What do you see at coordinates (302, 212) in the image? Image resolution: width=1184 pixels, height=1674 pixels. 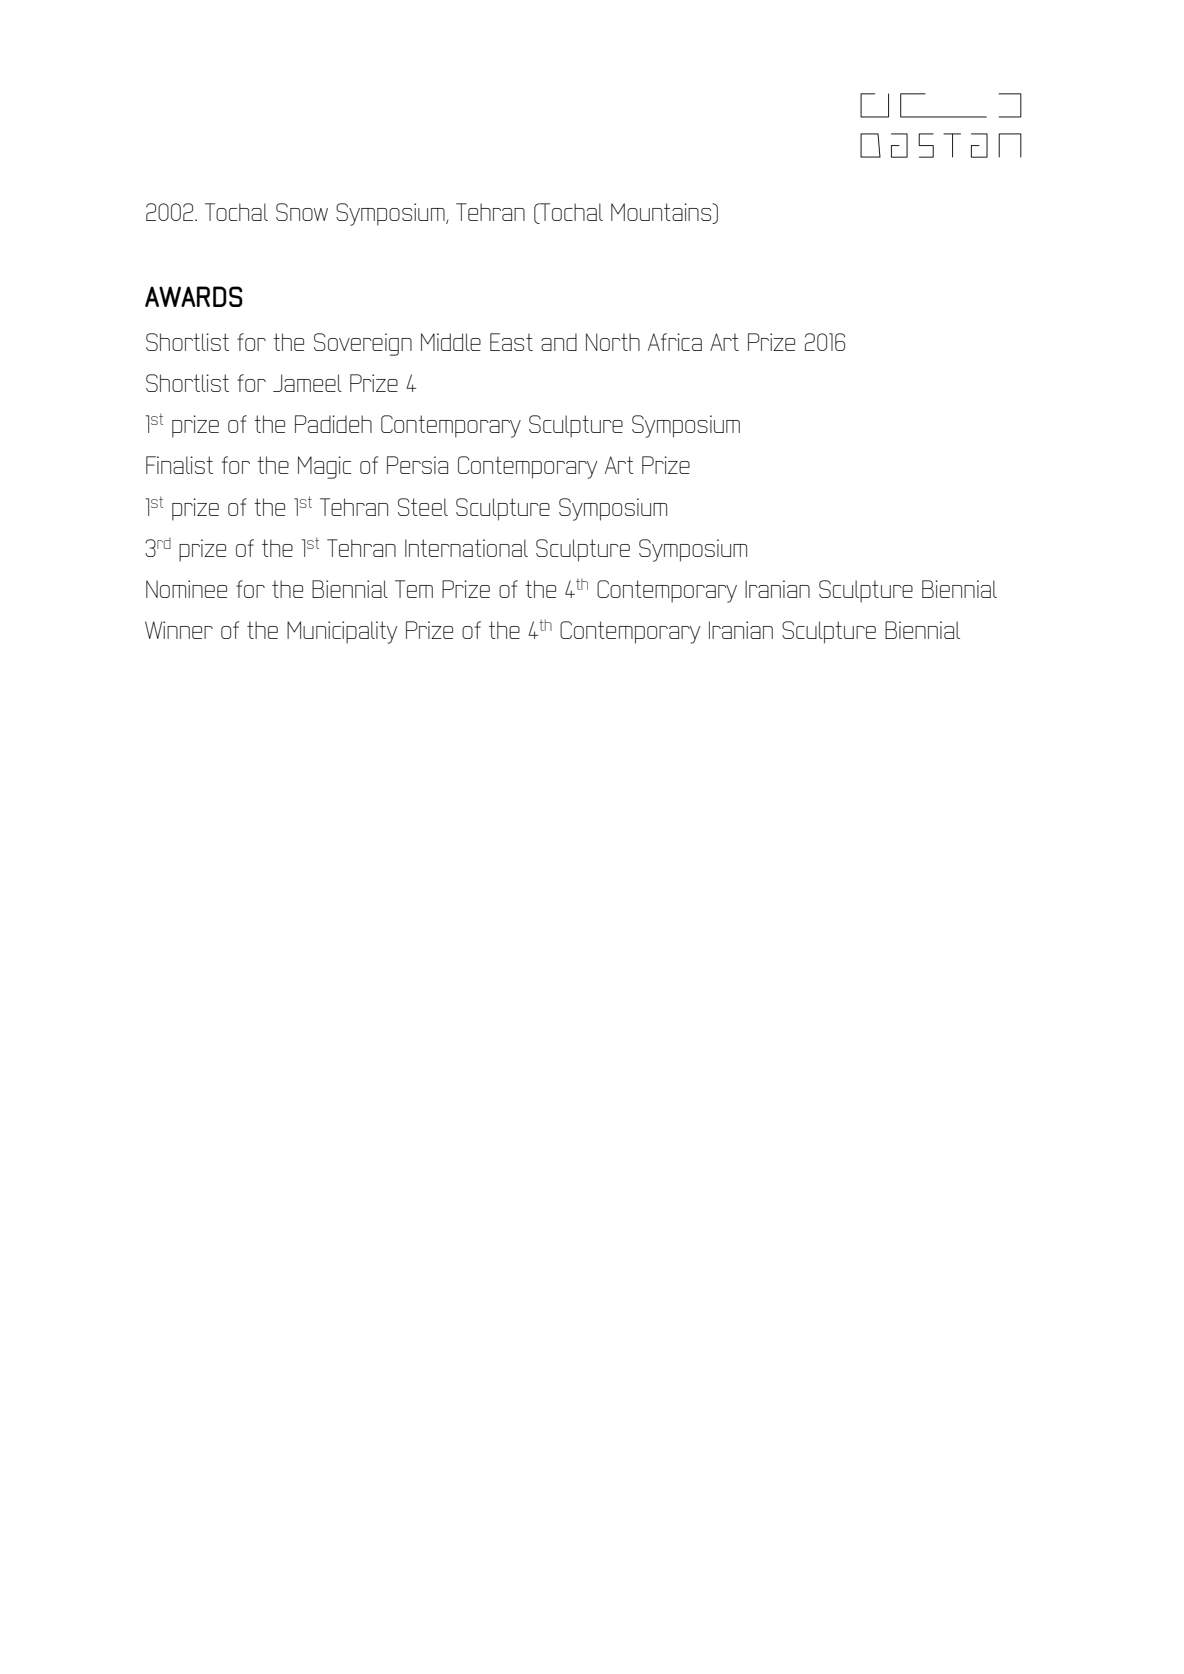 I see `Snow` at bounding box center [302, 212].
